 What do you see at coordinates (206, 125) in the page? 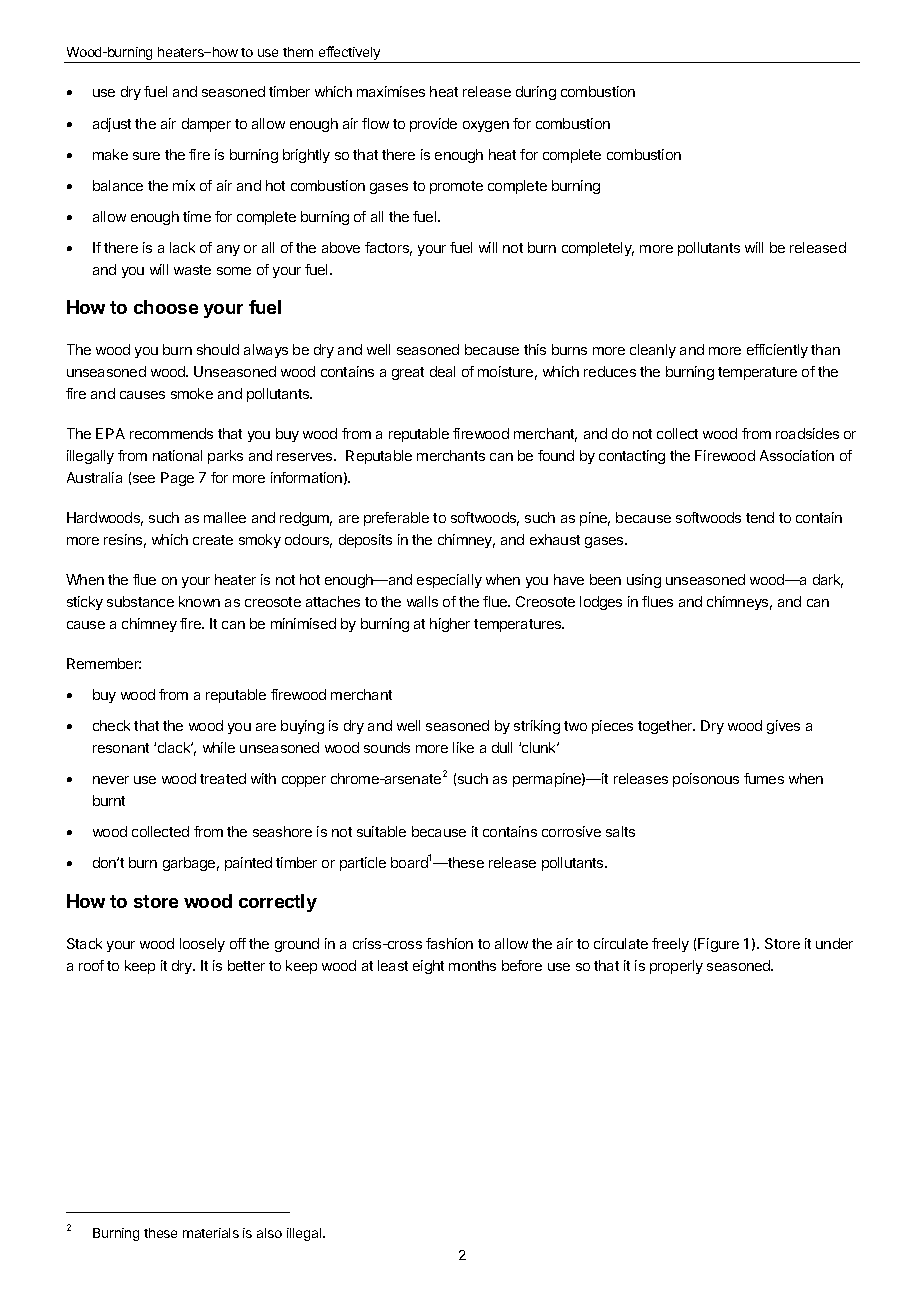
I see `damper` at bounding box center [206, 125].
